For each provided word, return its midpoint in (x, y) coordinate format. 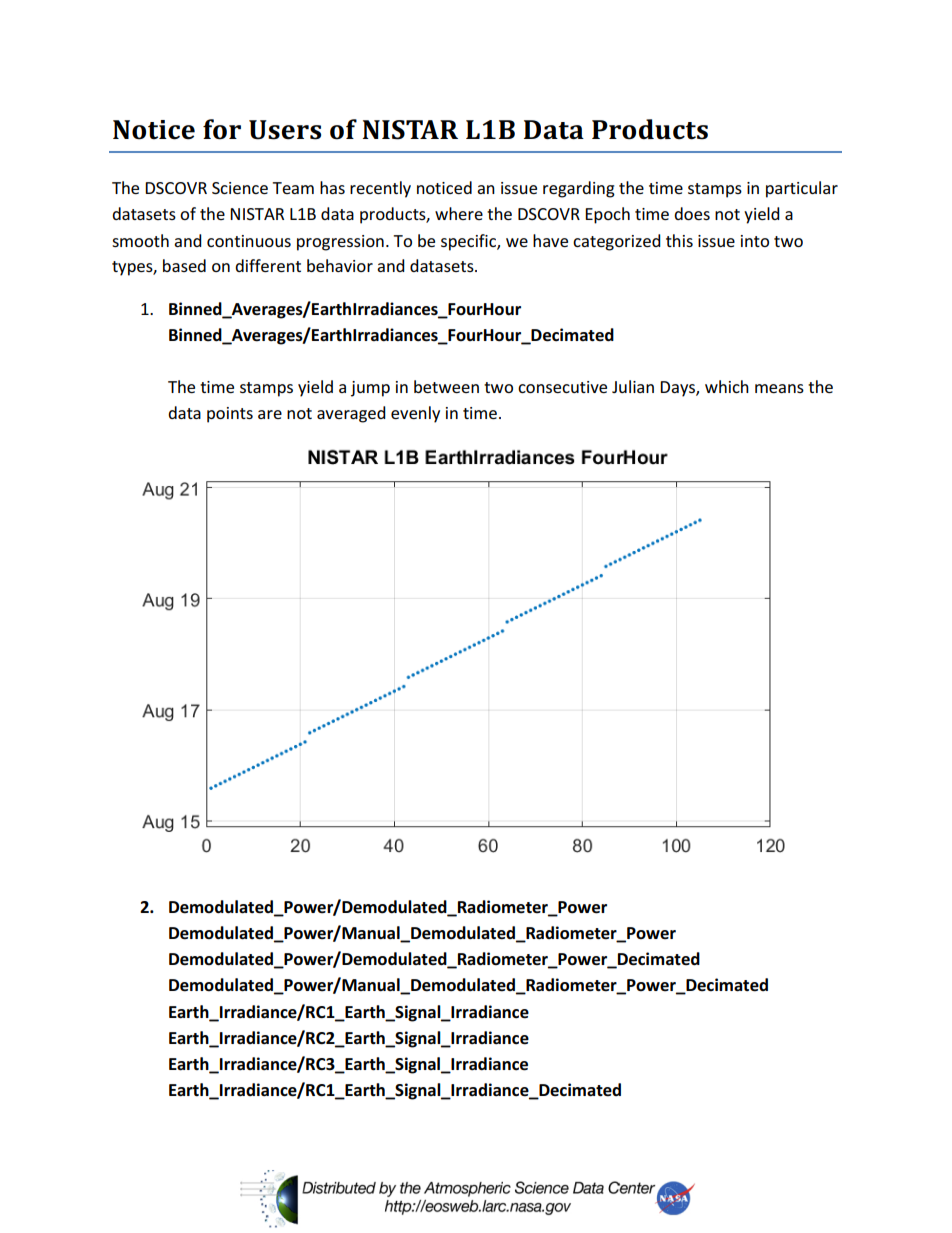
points (230, 415)
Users (285, 130)
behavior (340, 265)
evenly (415, 414)
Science (240, 188)
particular (802, 189)
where (459, 213)
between (446, 386)
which (727, 386)
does (692, 213)
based (184, 265)
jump (370, 389)
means (779, 388)
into (755, 241)
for (222, 129)
